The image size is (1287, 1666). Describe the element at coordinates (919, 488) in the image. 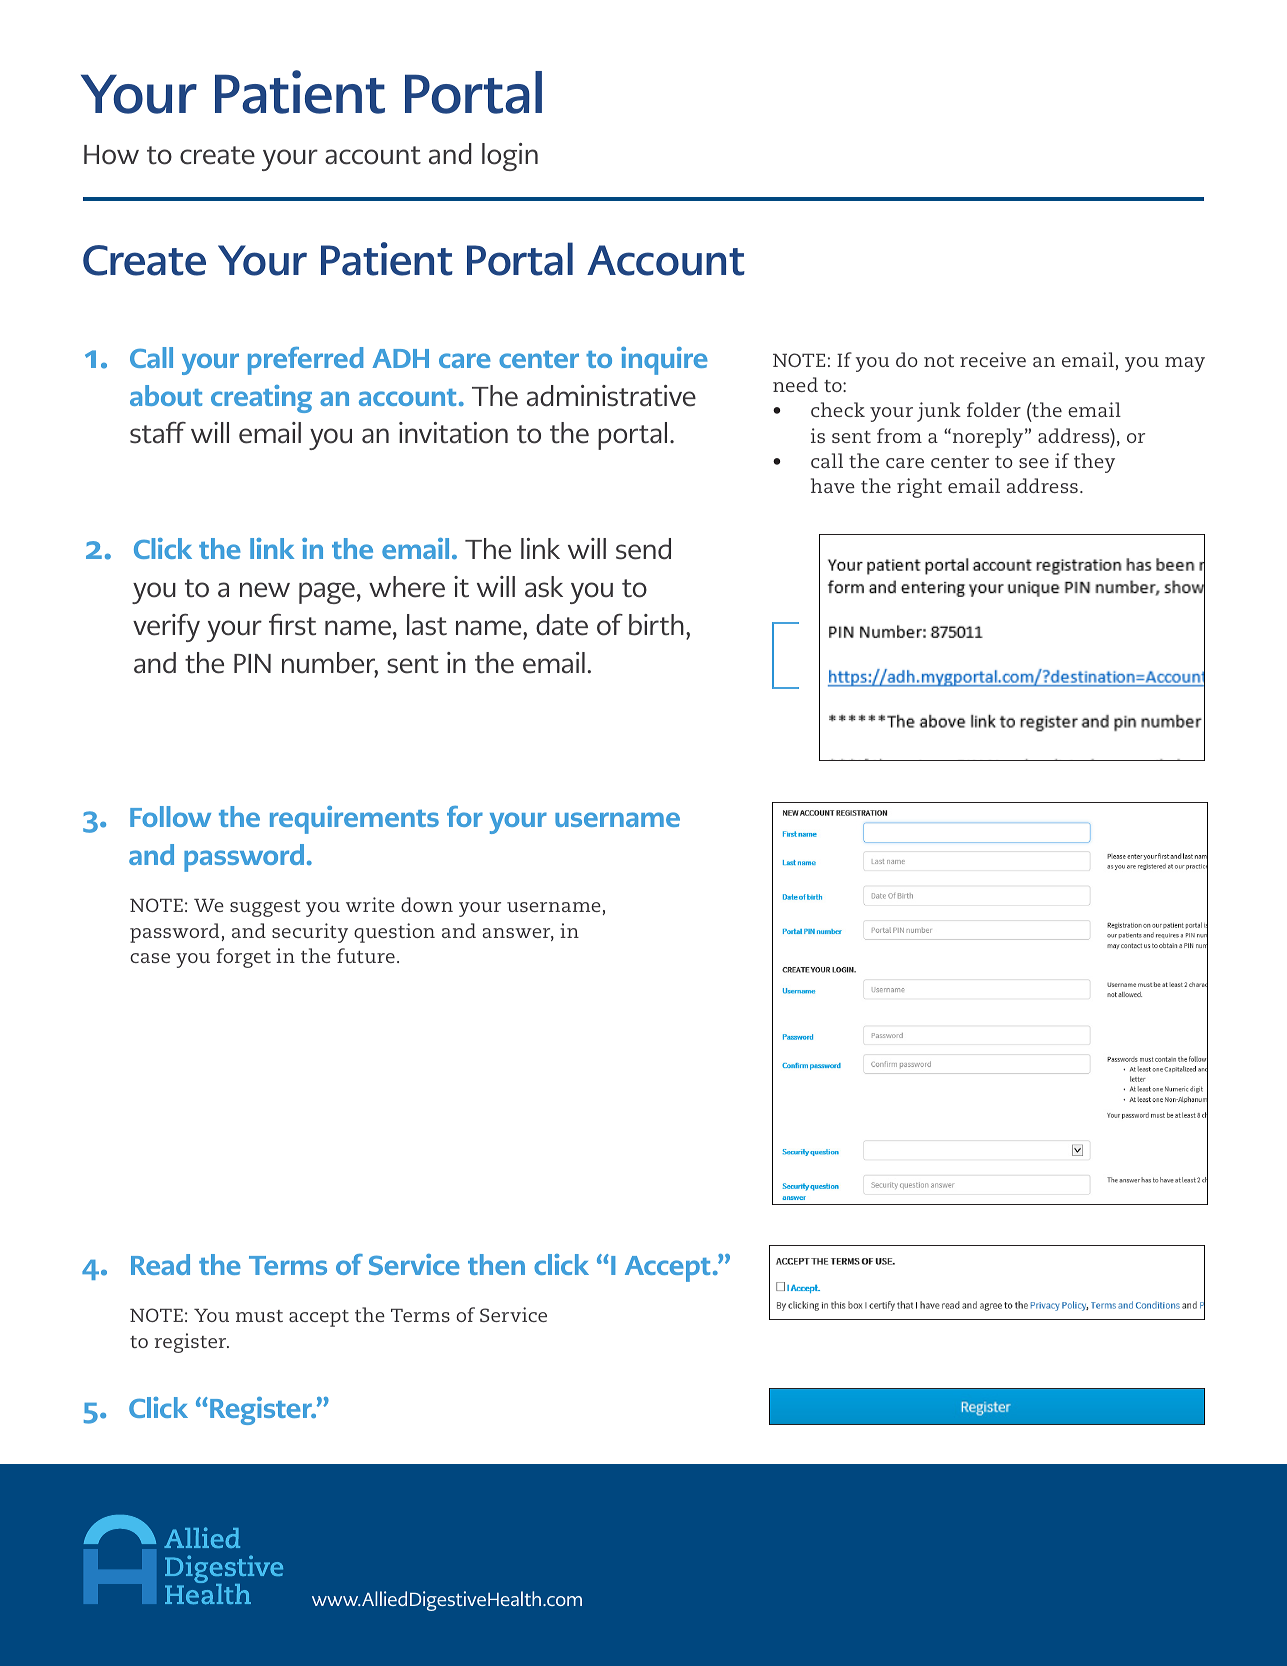

I see `right` at that location.
